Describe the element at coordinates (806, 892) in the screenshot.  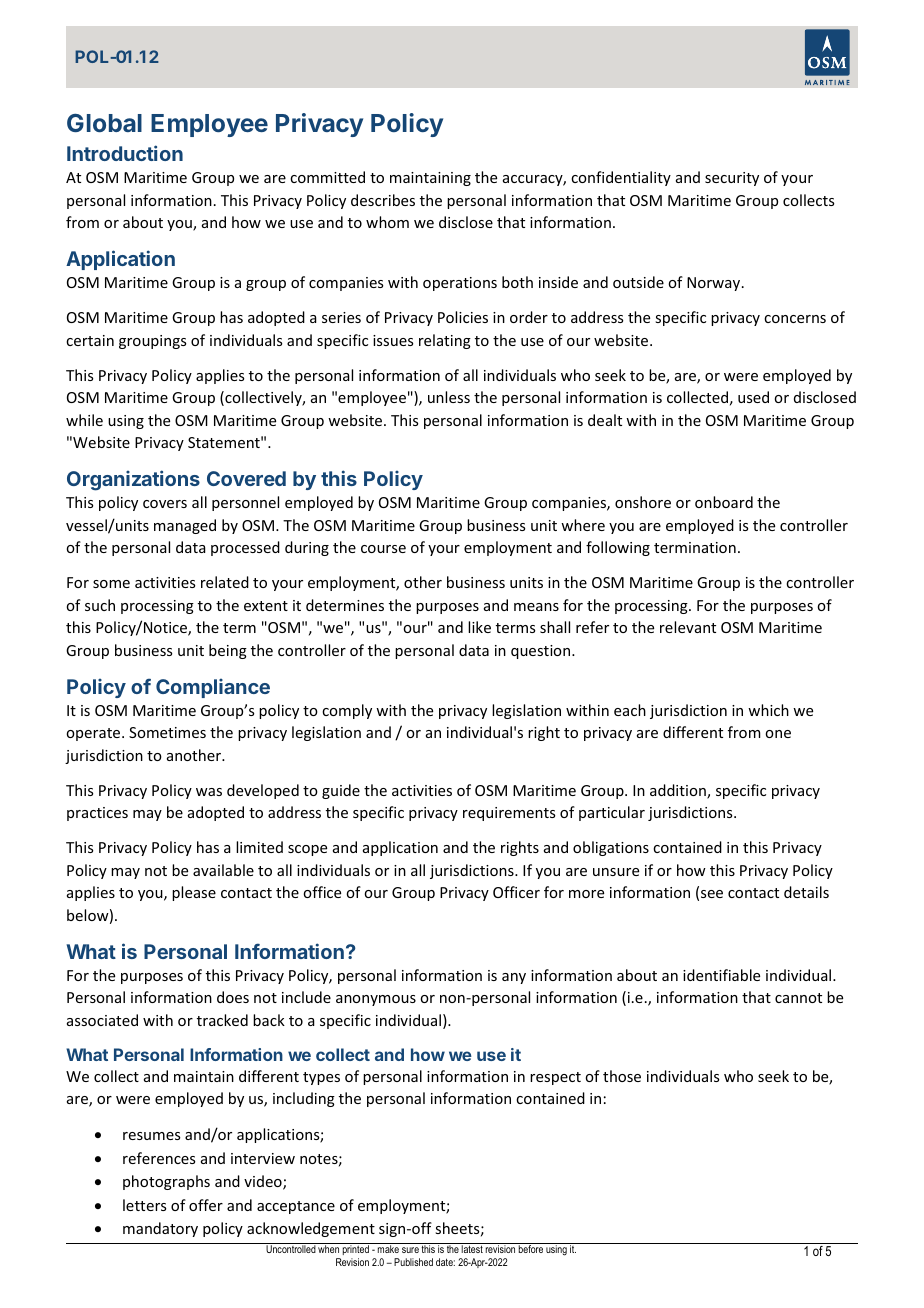
I see `details` at that location.
